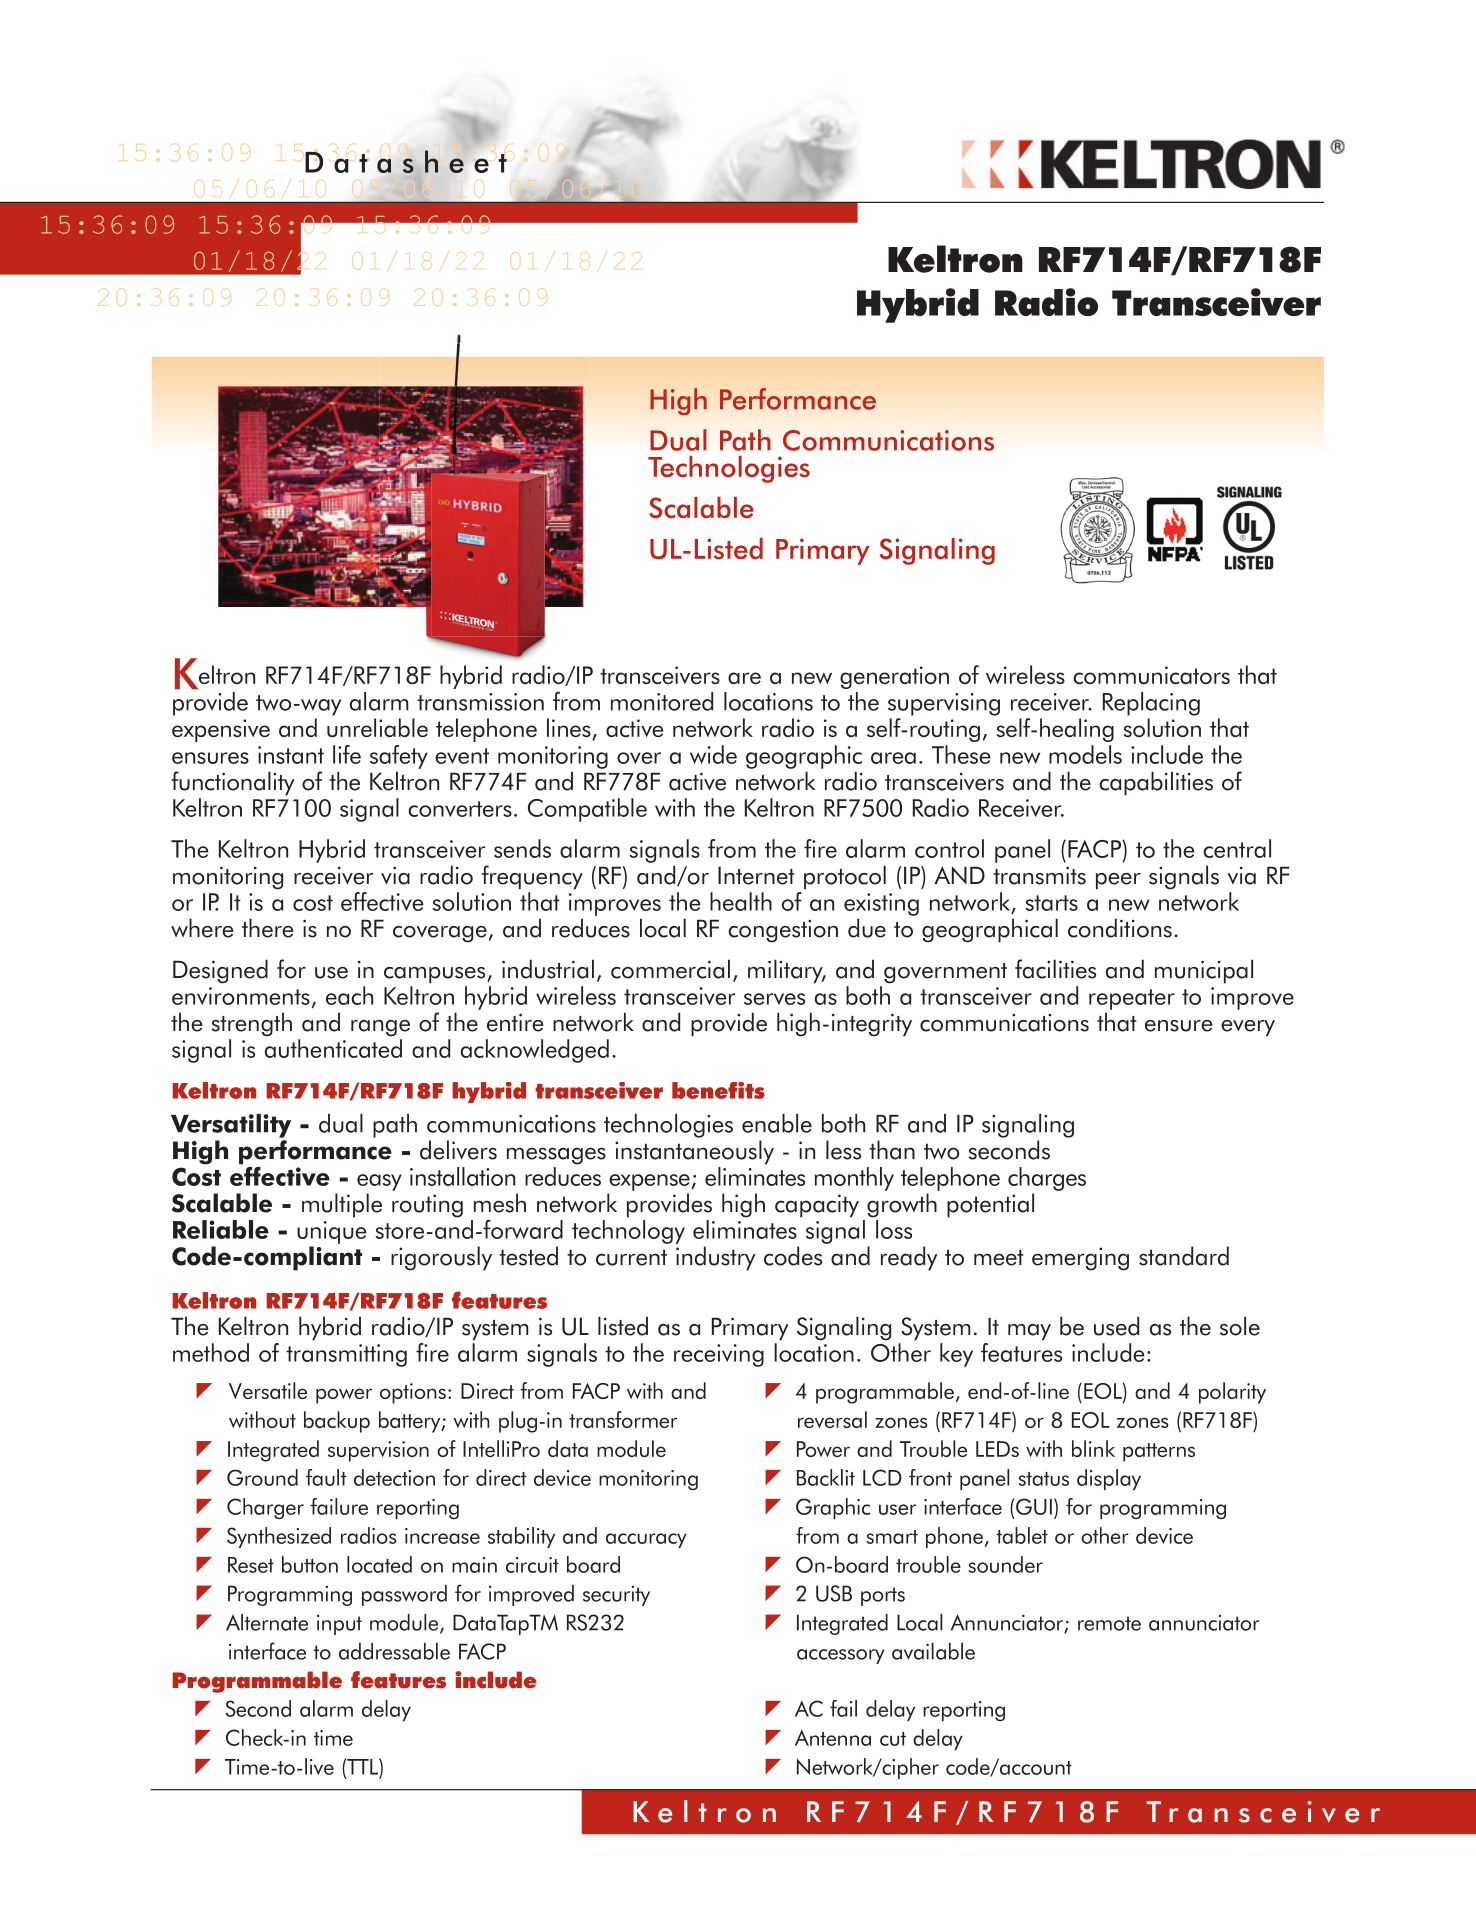 This screenshot has height=1910, width=1476. What do you see at coordinates (1151, 704) in the screenshot?
I see `Replacing` at bounding box center [1151, 704].
